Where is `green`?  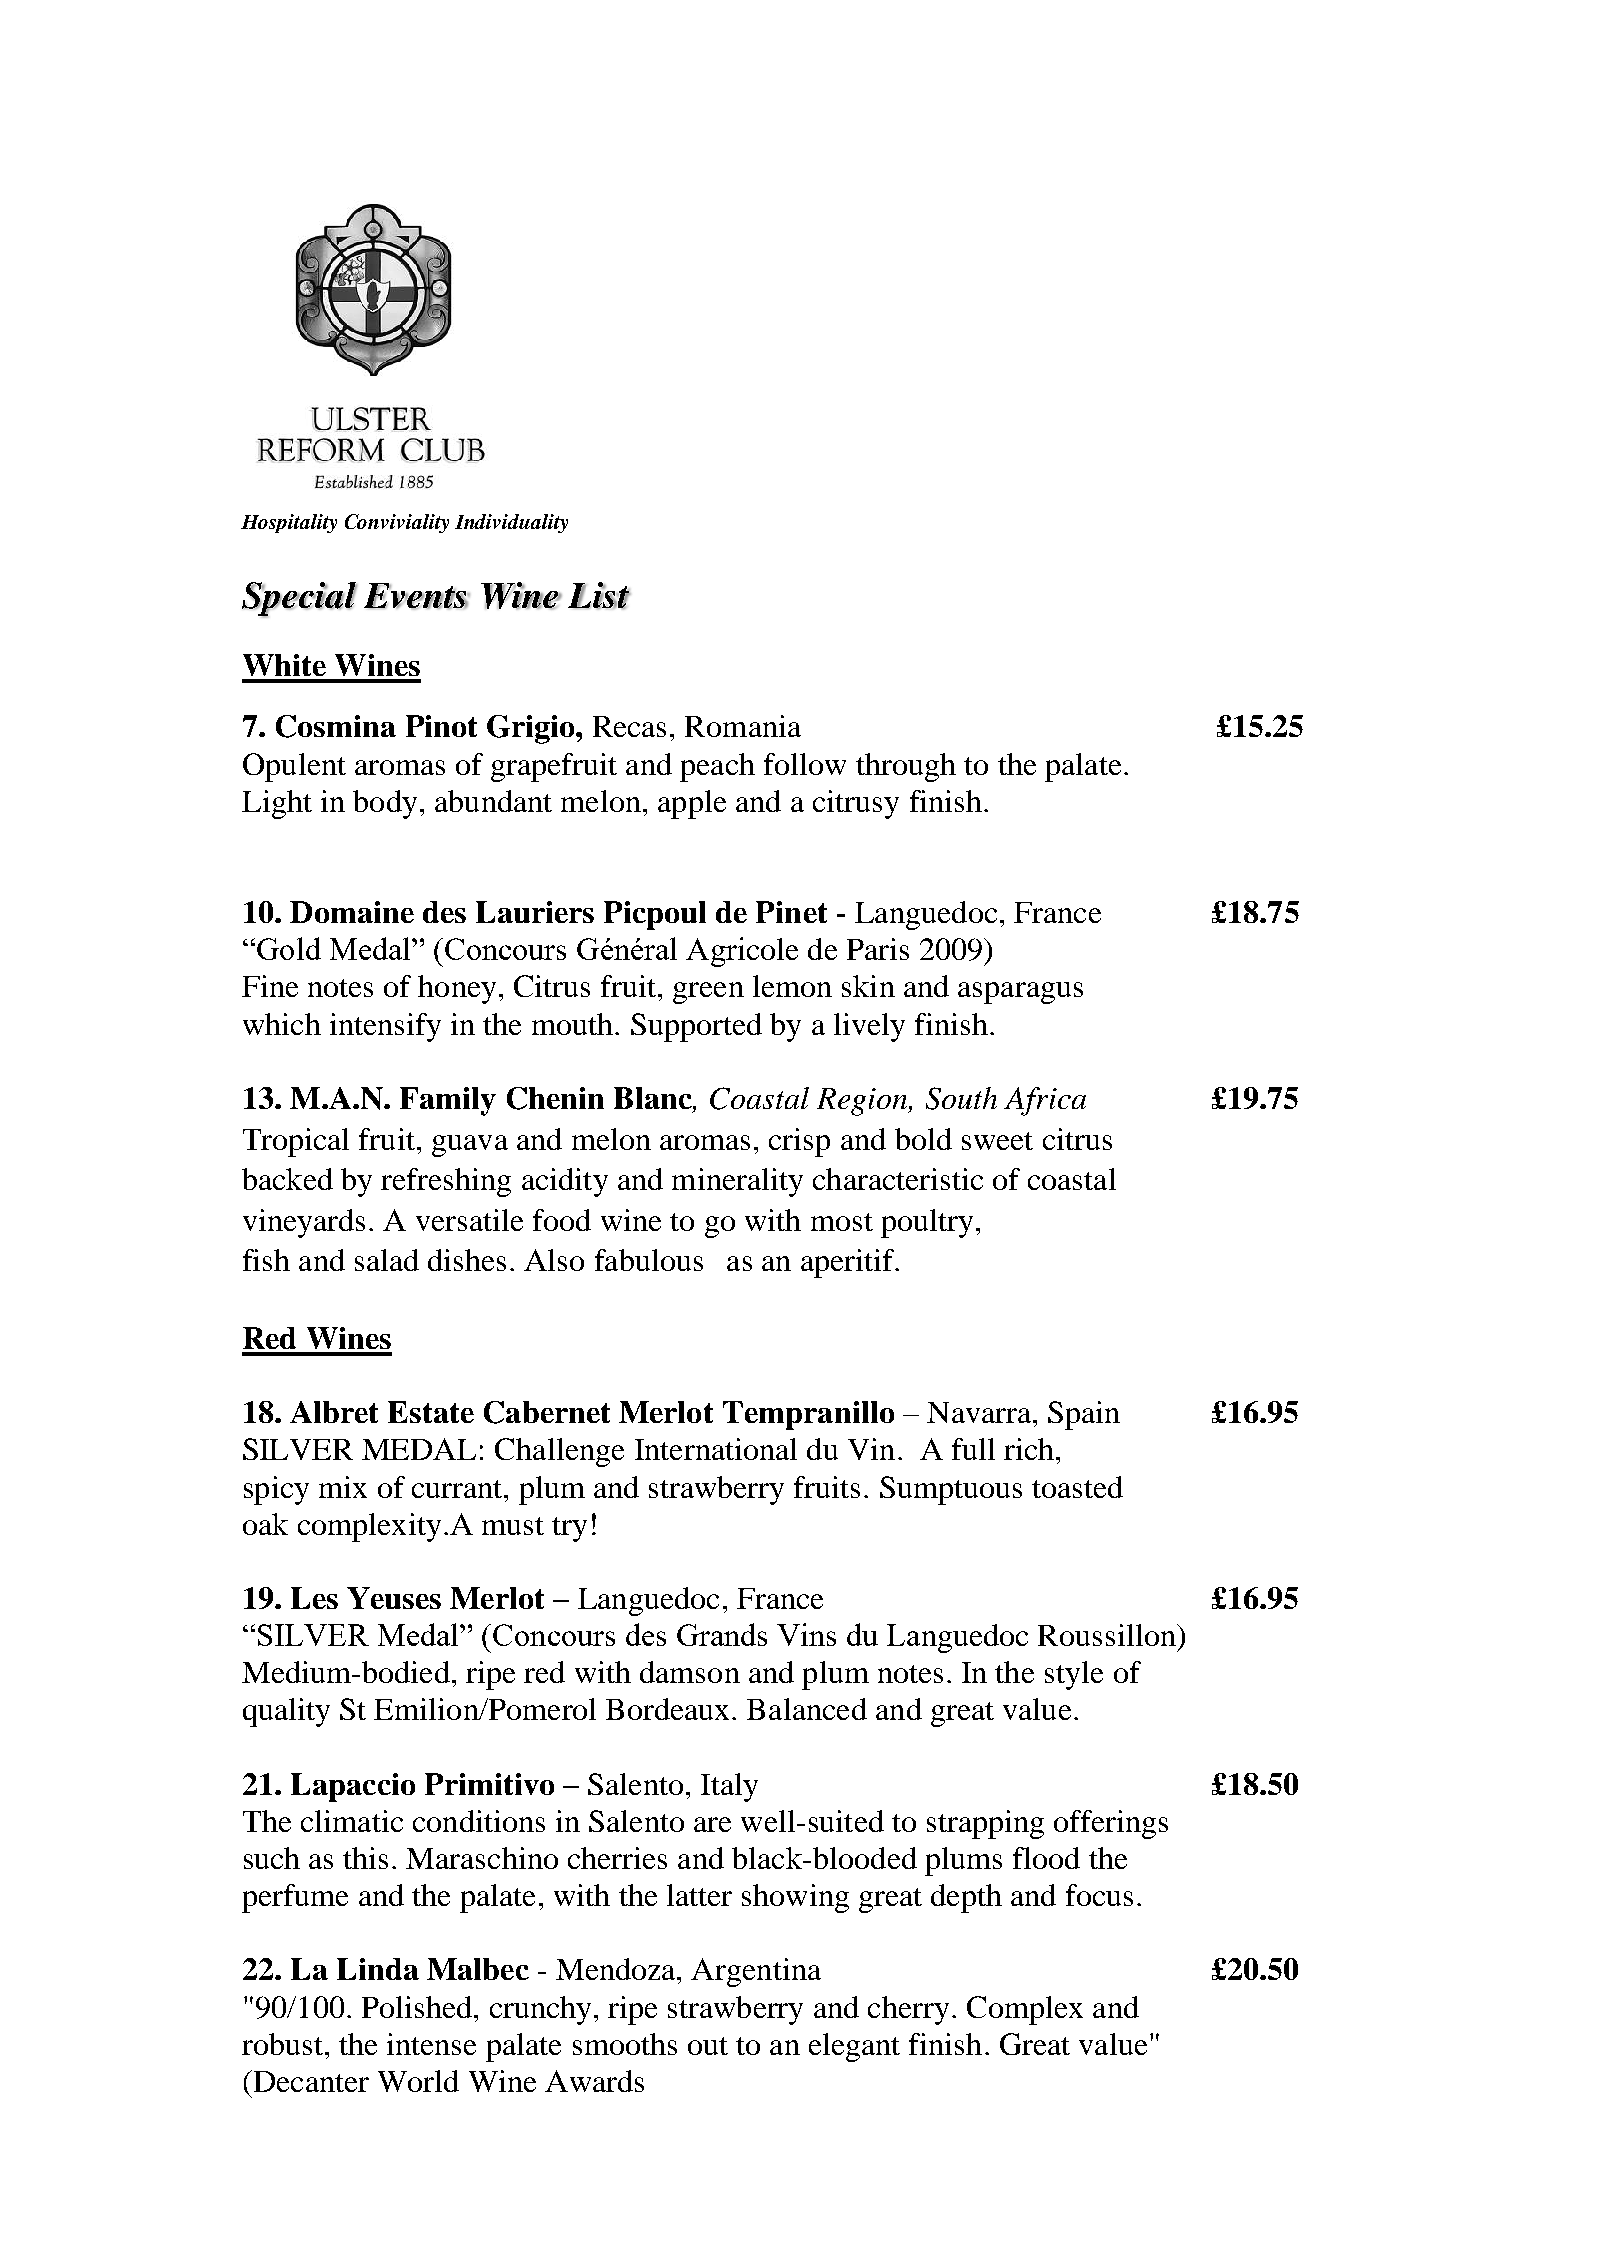
green is located at coordinates (708, 993).
